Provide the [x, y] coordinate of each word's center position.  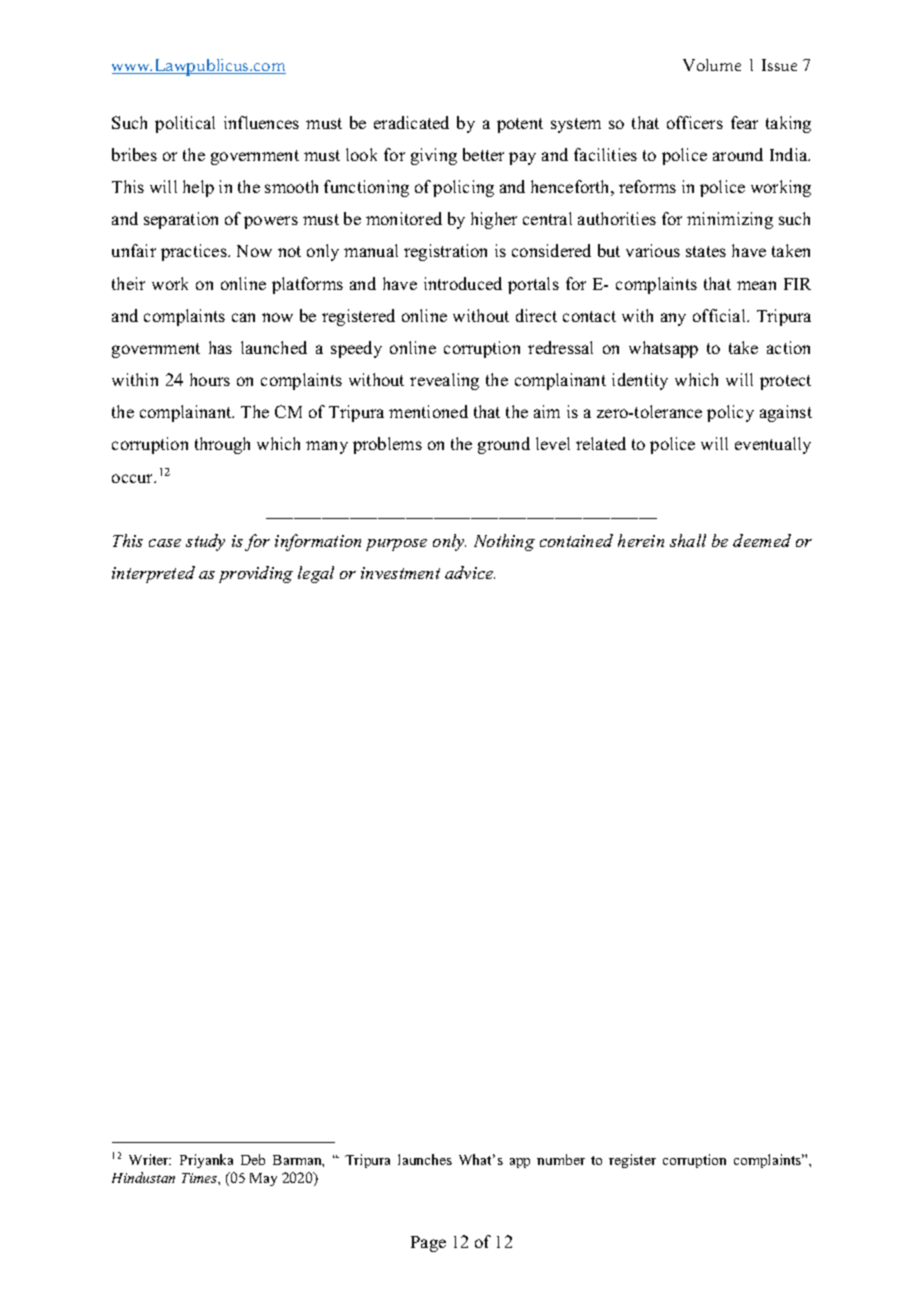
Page [428, 1244]
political [185, 124]
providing [256, 574]
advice [470, 572]
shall [688, 540]
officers [695, 122]
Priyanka [206, 1161]
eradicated [411, 122]
